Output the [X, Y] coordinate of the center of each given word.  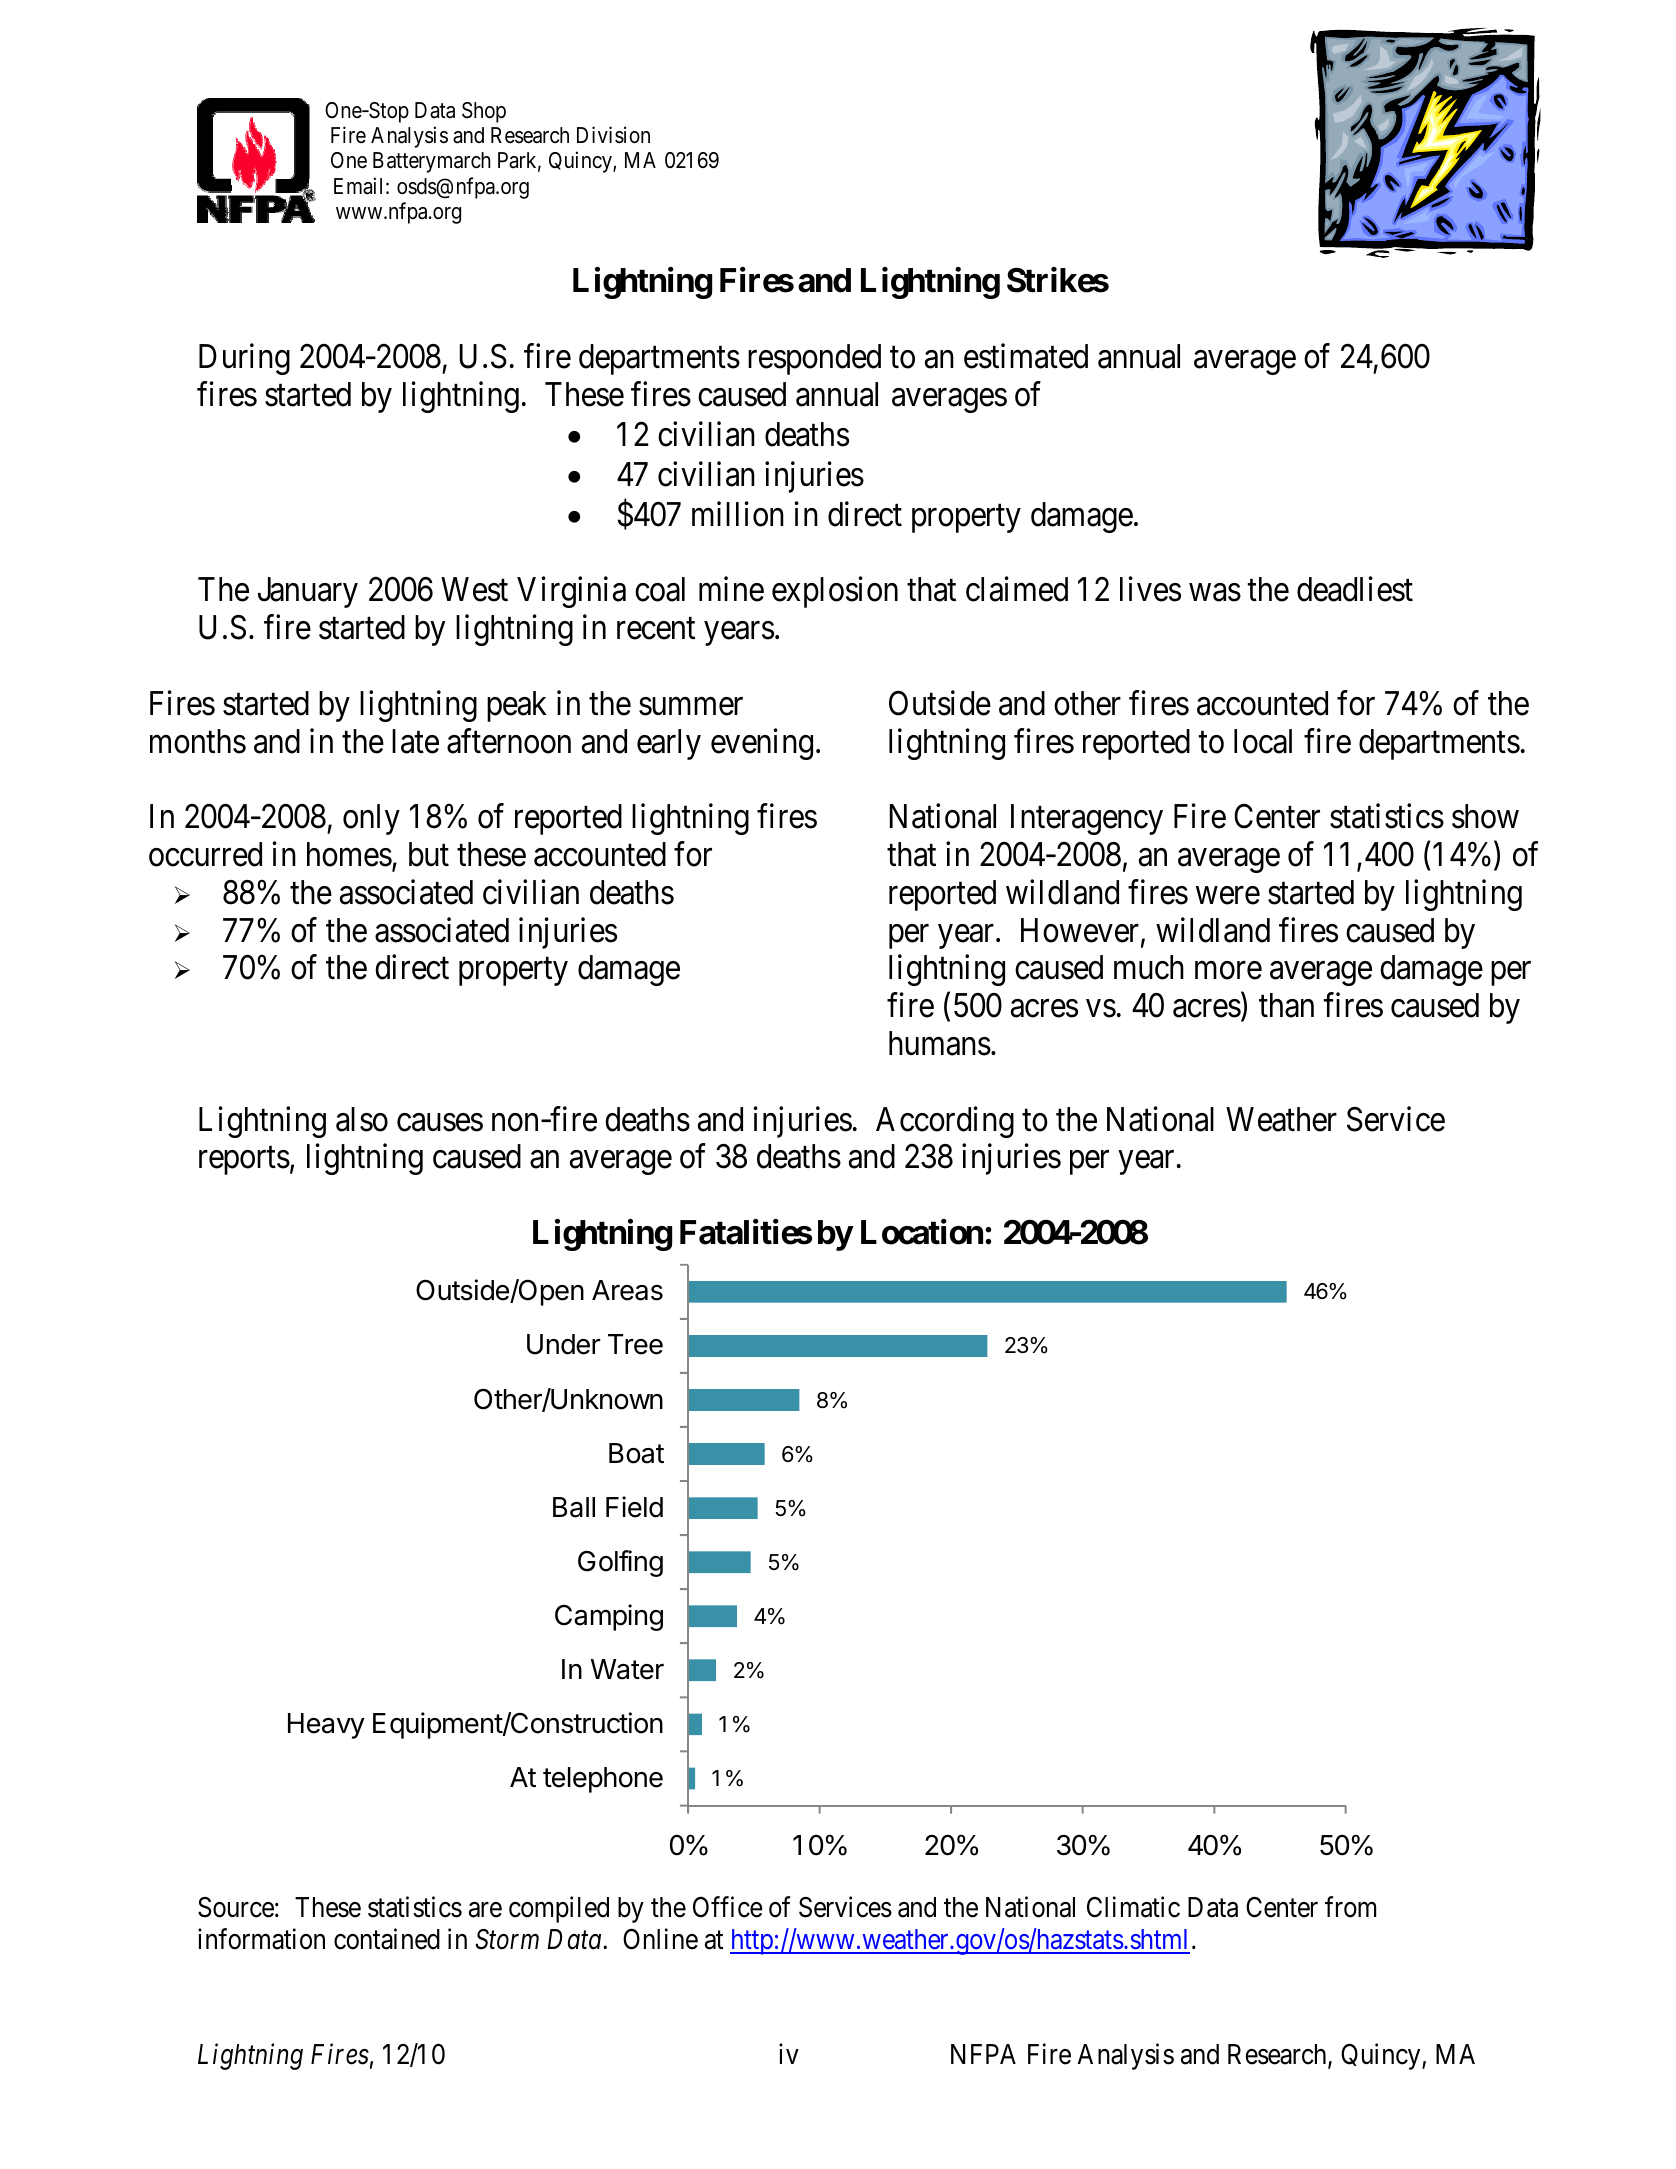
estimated [1026, 356]
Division [613, 135]
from [1350, 1907]
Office [728, 1907]
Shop [484, 112]
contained [387, 1939]
